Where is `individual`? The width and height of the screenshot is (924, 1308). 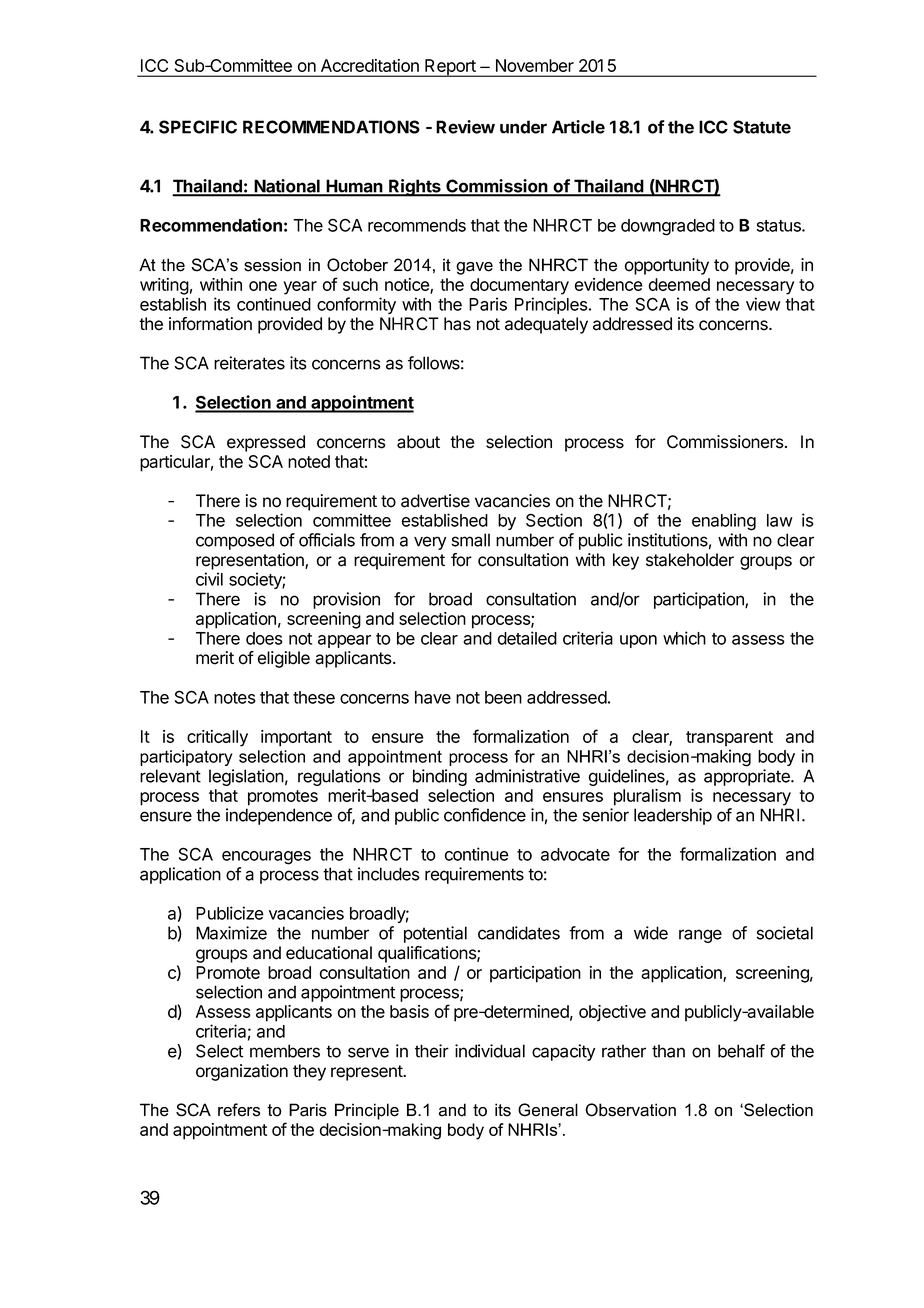
individual is located at coordinates (490, 1051).
